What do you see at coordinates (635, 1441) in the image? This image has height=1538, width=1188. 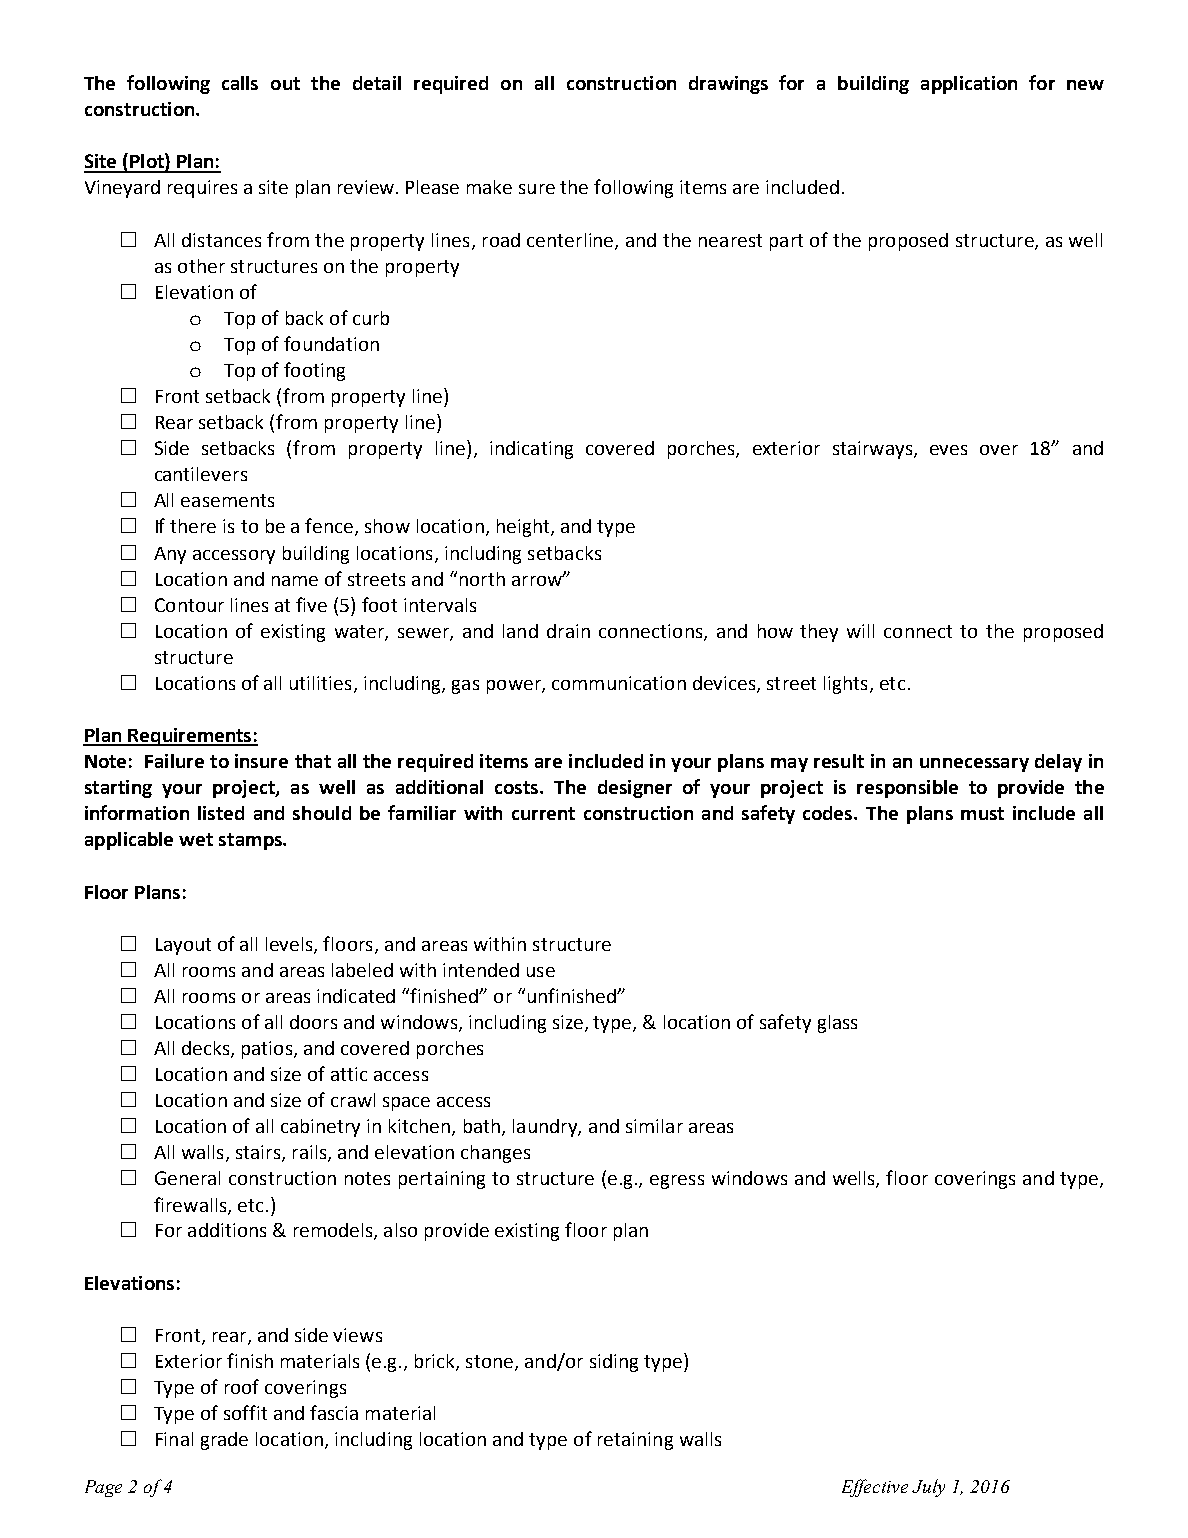 I see `retaining` at bounding box center [635, 1441].
